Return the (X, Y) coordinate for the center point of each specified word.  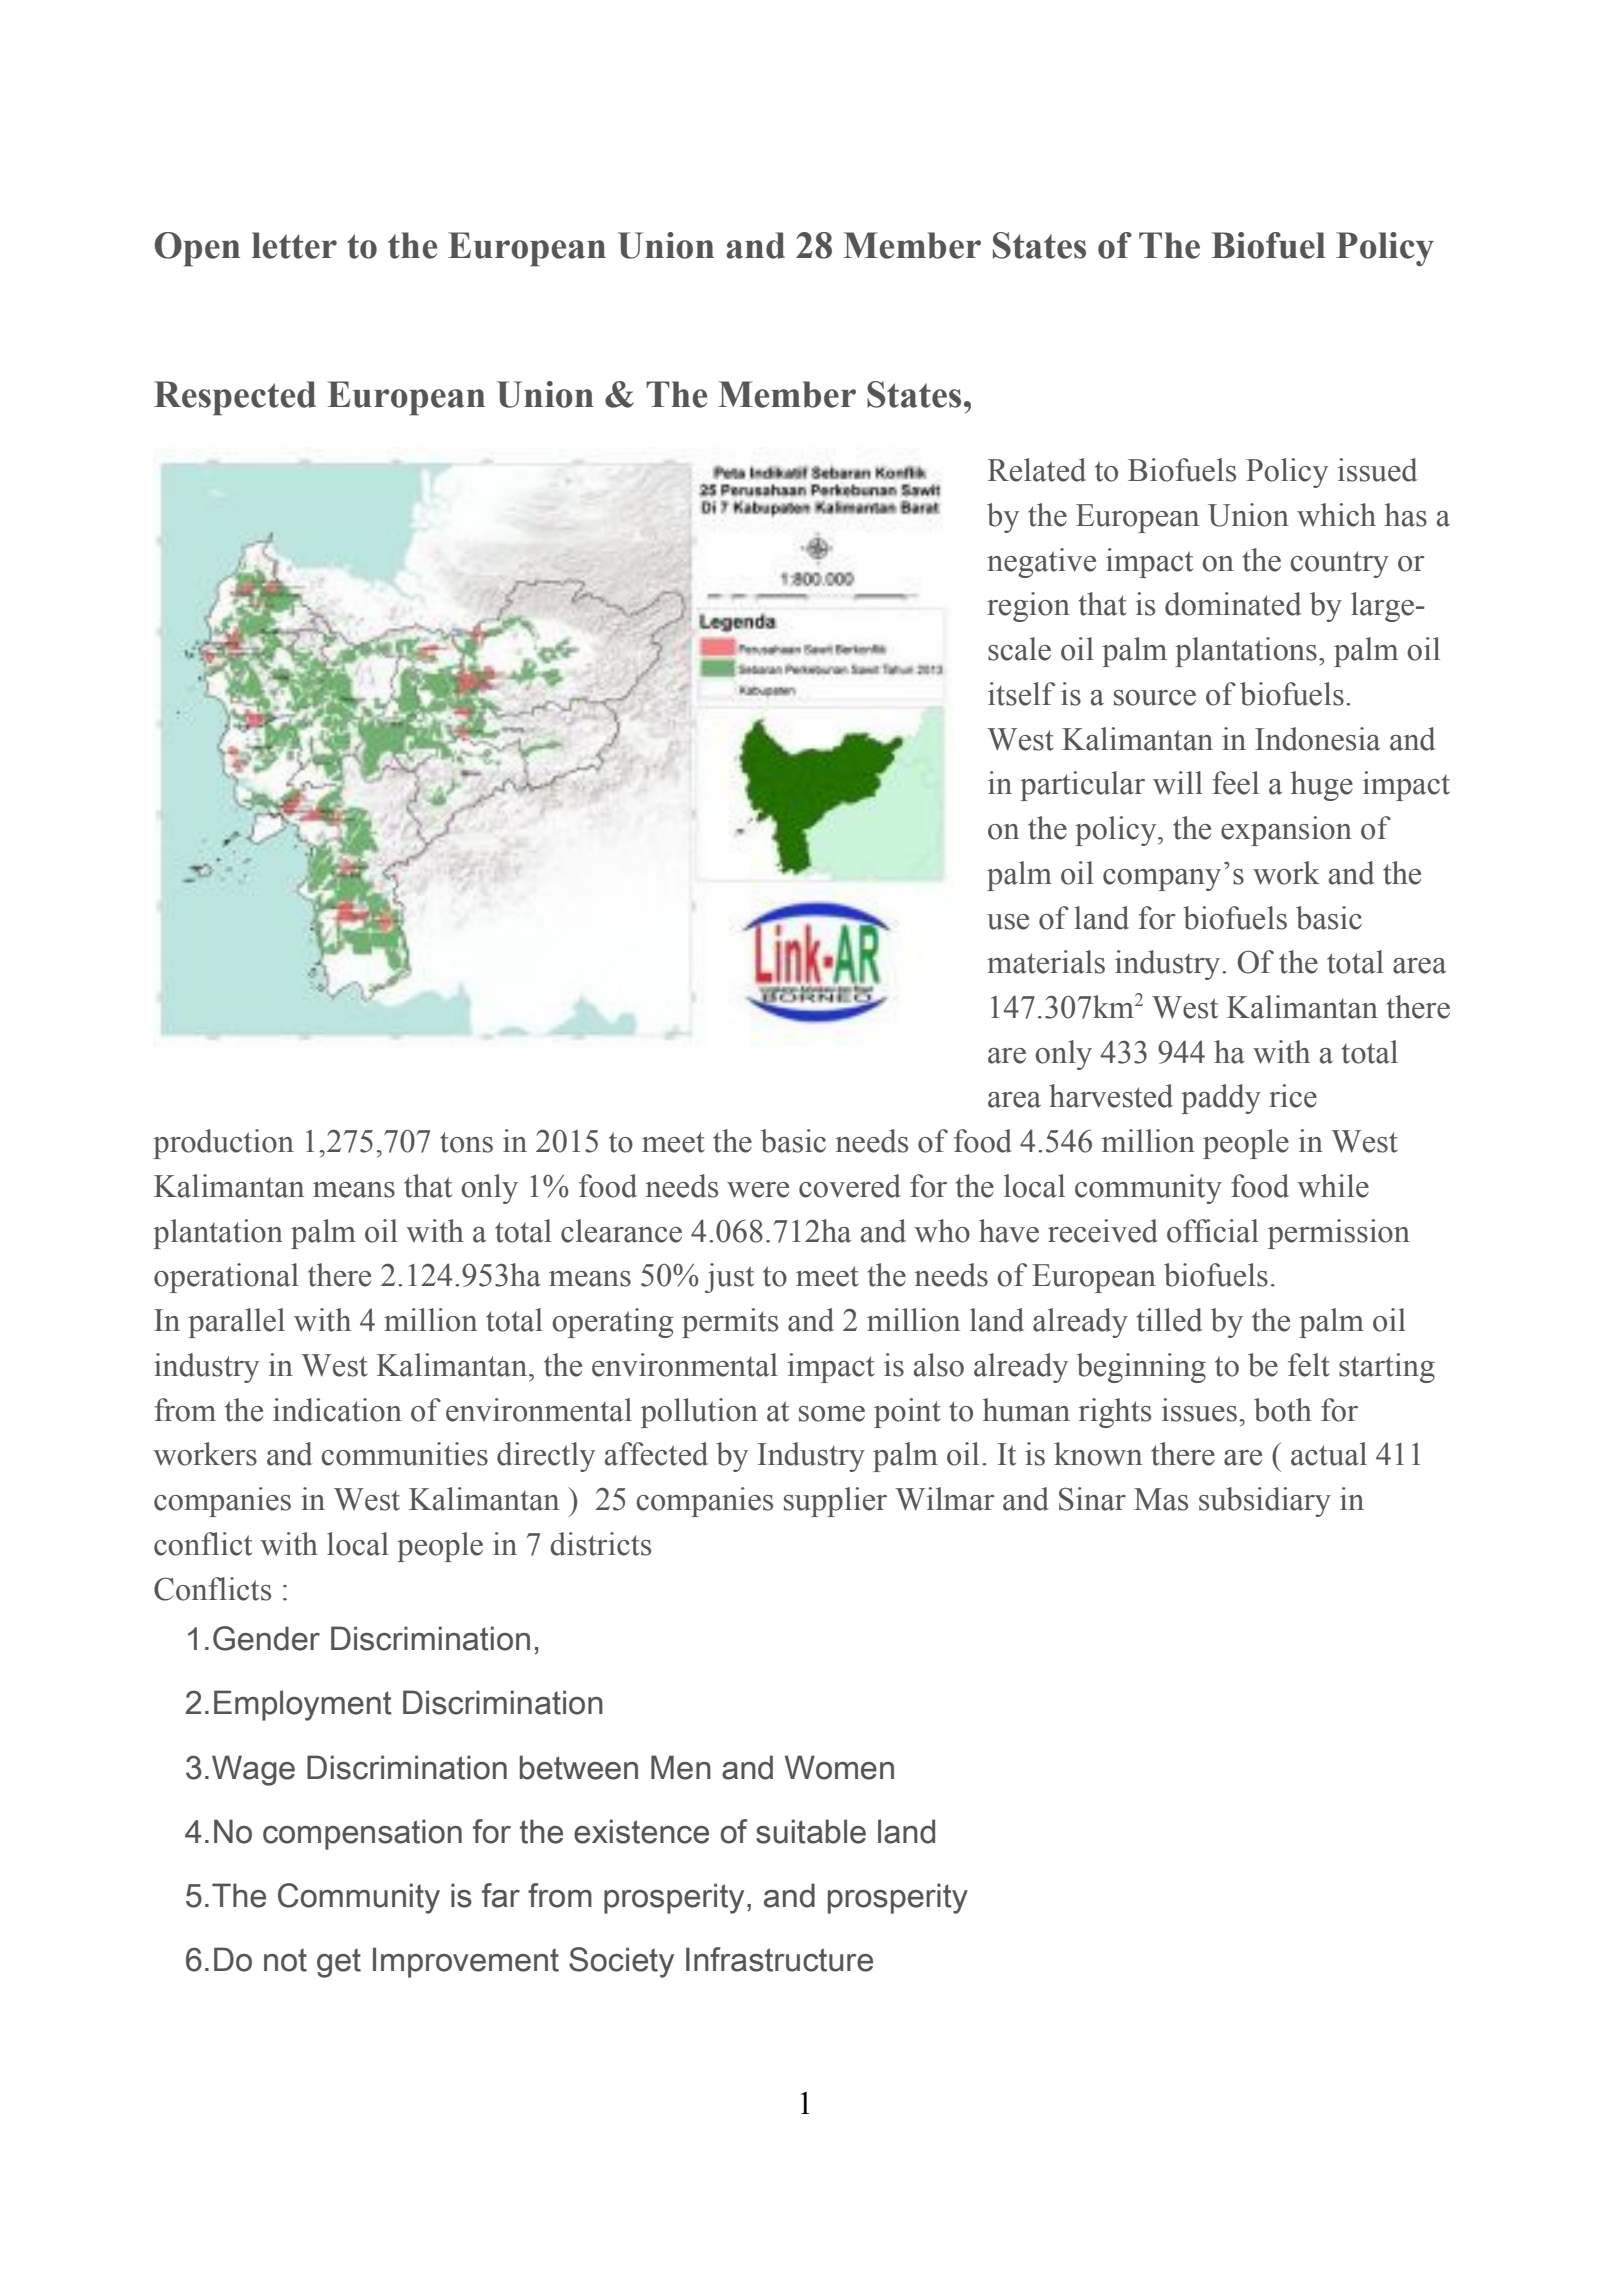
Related (1037, 470)
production (223, 1144)
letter (294, 245)
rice (1293, 1096)
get (339, 1963)
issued (1377, 470)
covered (850, 1186)
